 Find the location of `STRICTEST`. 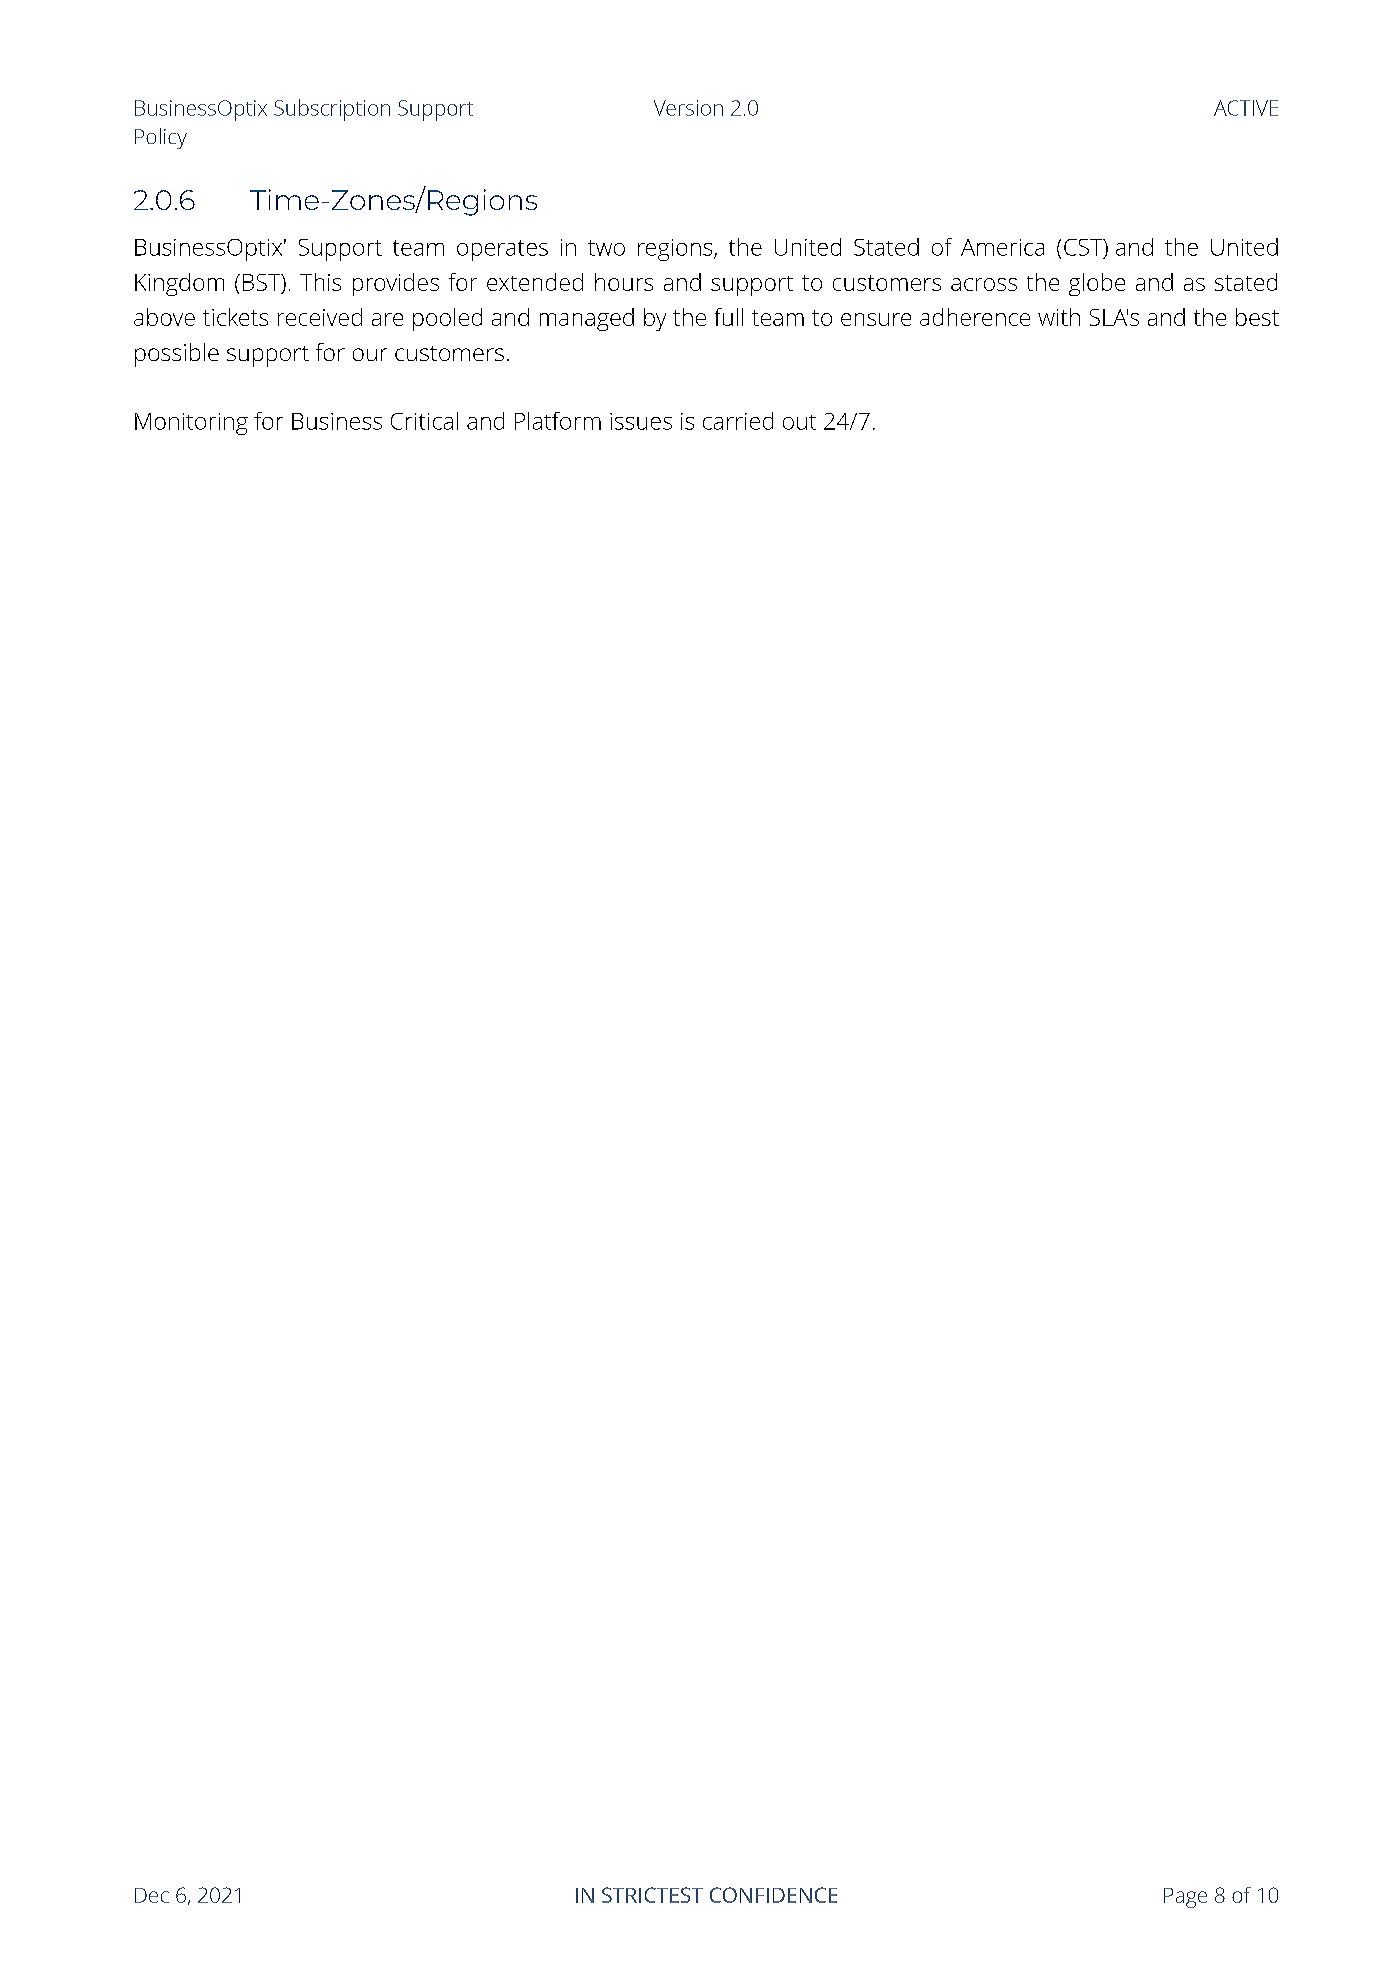

STRICTEST is located at coordinates (652, 1895).
